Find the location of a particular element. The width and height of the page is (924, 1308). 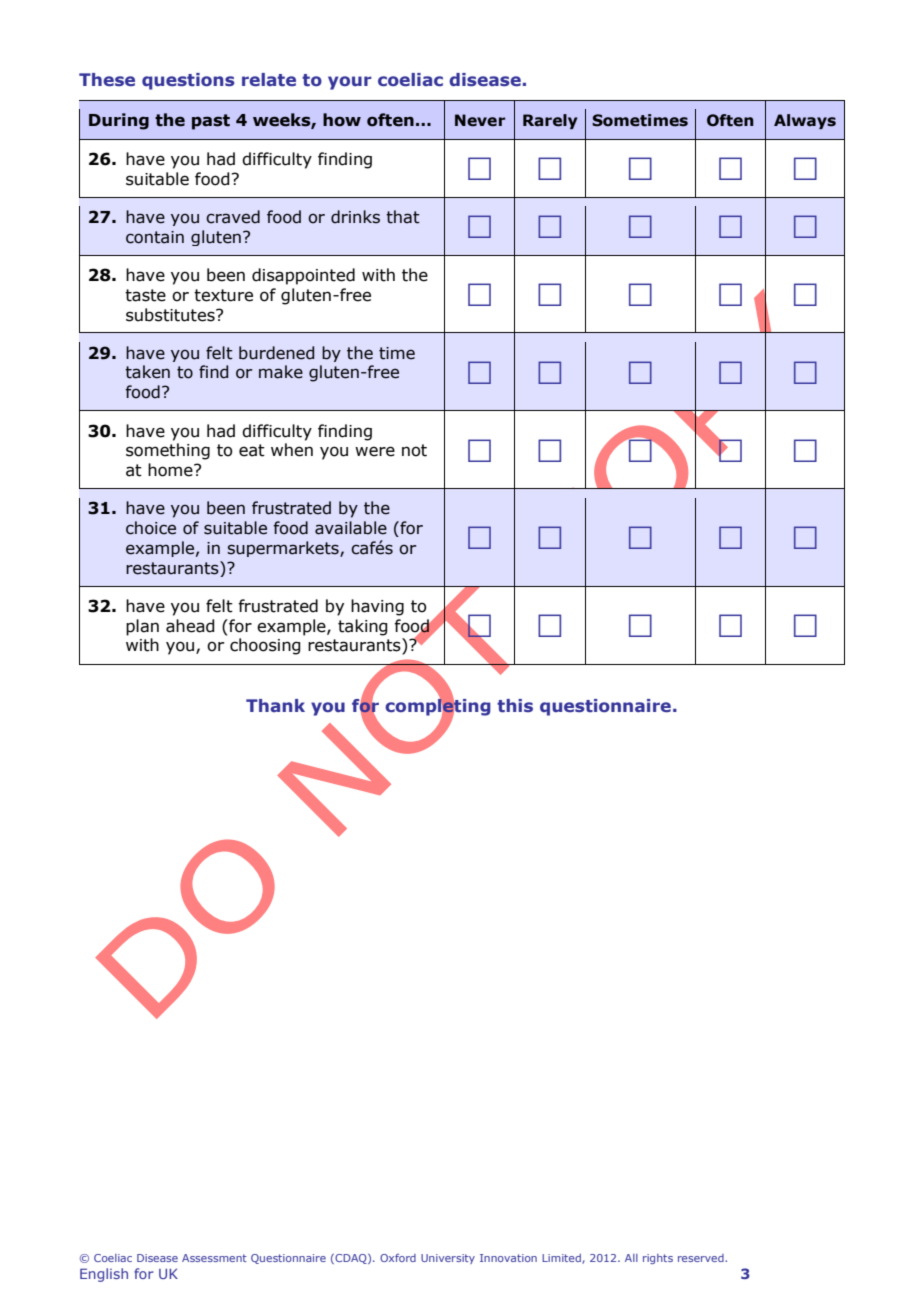

Always is located at coordinates (805, 121).
